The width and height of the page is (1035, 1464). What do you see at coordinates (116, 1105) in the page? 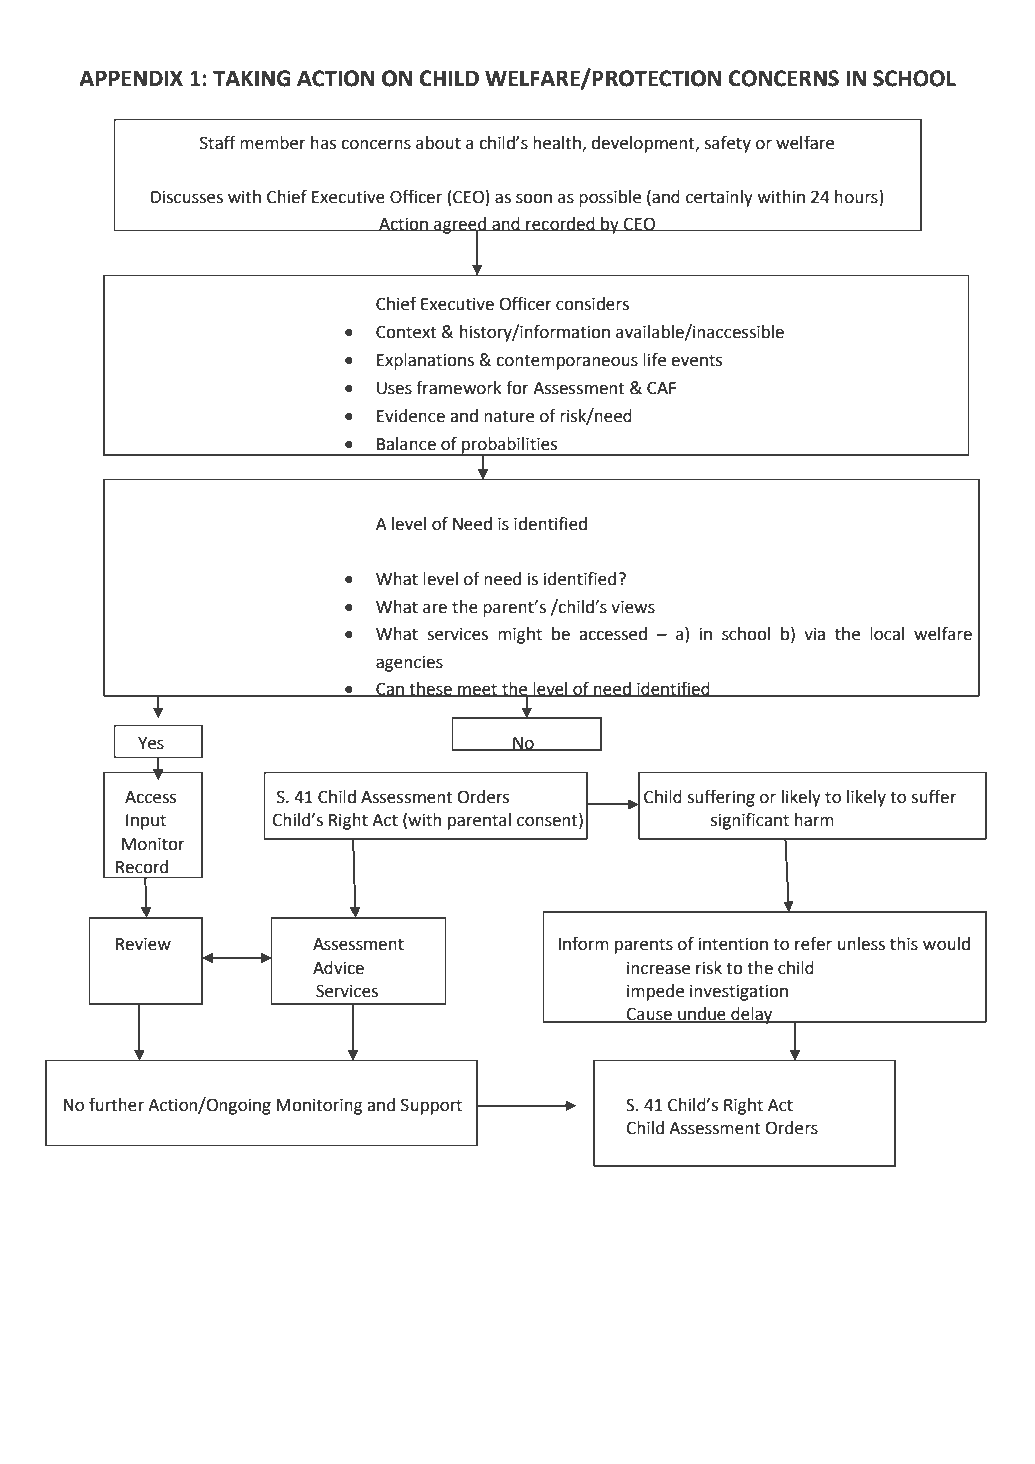
I see `further` at bounding box center [116, 1105].
